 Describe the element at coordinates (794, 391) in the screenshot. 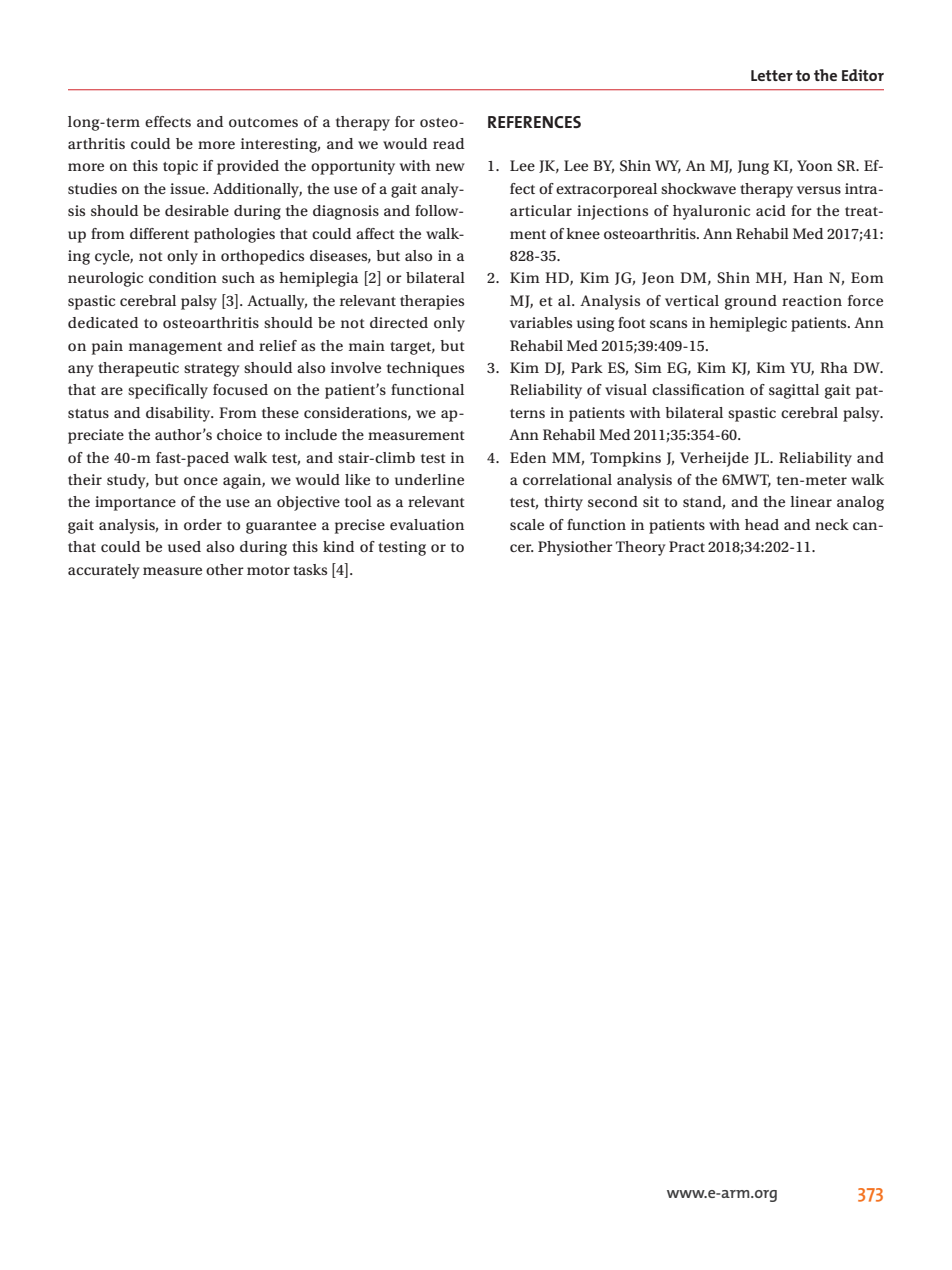

I see `sagittal` at that location.
